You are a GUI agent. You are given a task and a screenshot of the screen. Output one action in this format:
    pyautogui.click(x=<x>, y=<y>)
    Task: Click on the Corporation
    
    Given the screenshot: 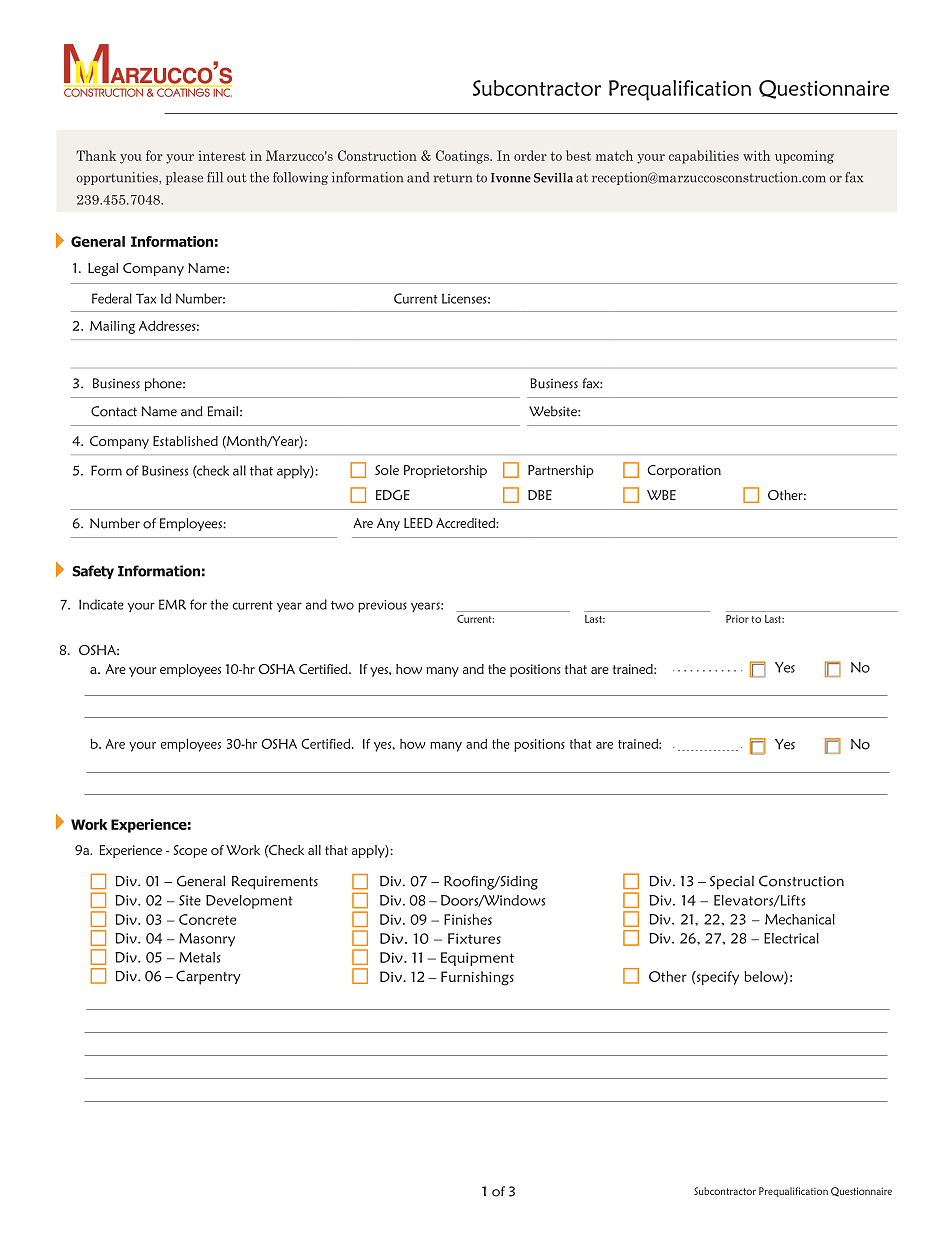 What is the action you would take?
    pyautogui.click(x=684, y=471)
